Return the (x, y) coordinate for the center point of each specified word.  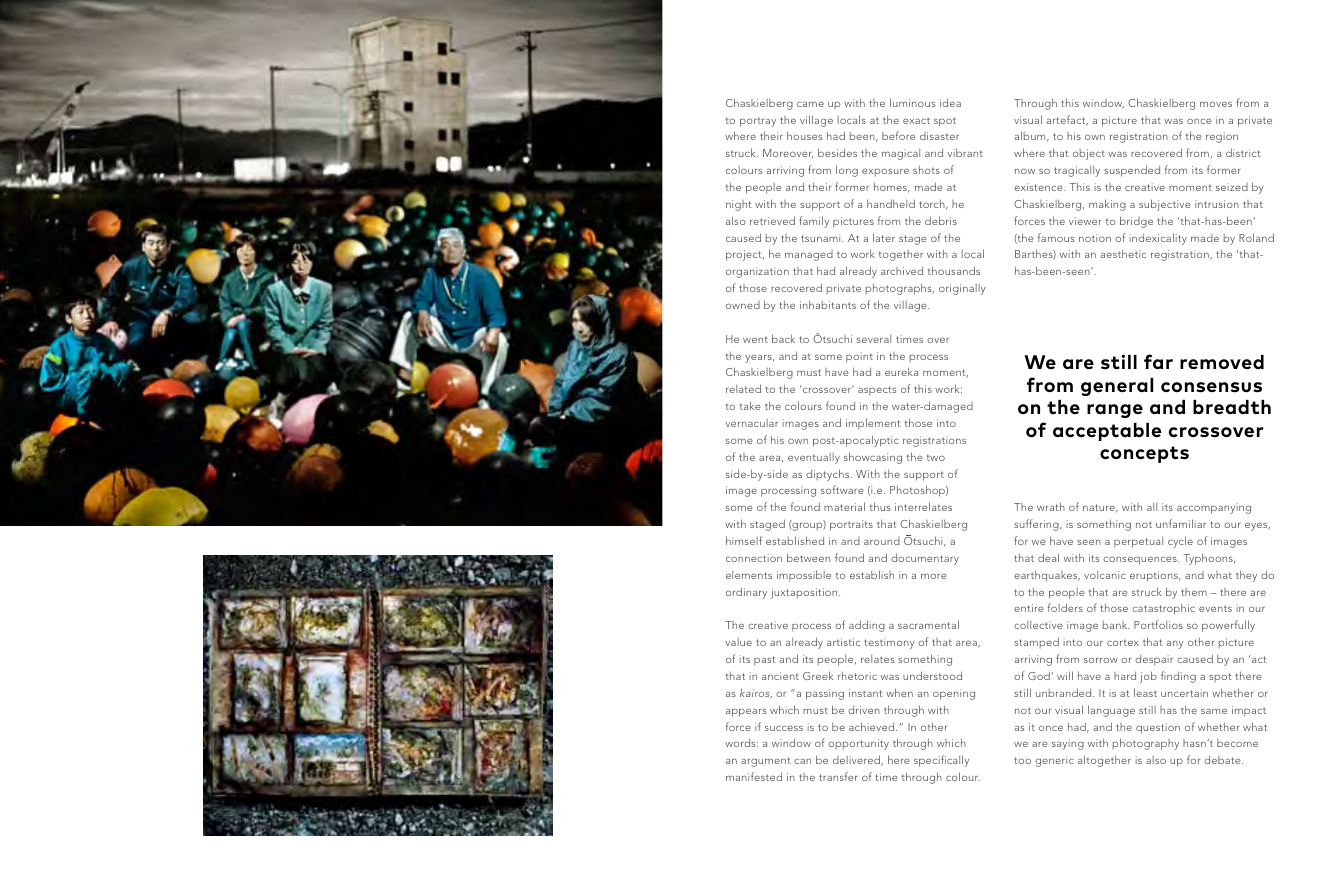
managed (809, 255)
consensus (1211, 387)
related (743, 388)
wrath (1051, 506)
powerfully (1228, 626)
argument (766, 762)
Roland (1256, 237)
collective (1038, 625)
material (844, 506)
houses (804, 135)
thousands (954, 270)
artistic (843, 642)
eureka (901, 371)
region (1222, 137)
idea (950, 102)
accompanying (1214, 508)
